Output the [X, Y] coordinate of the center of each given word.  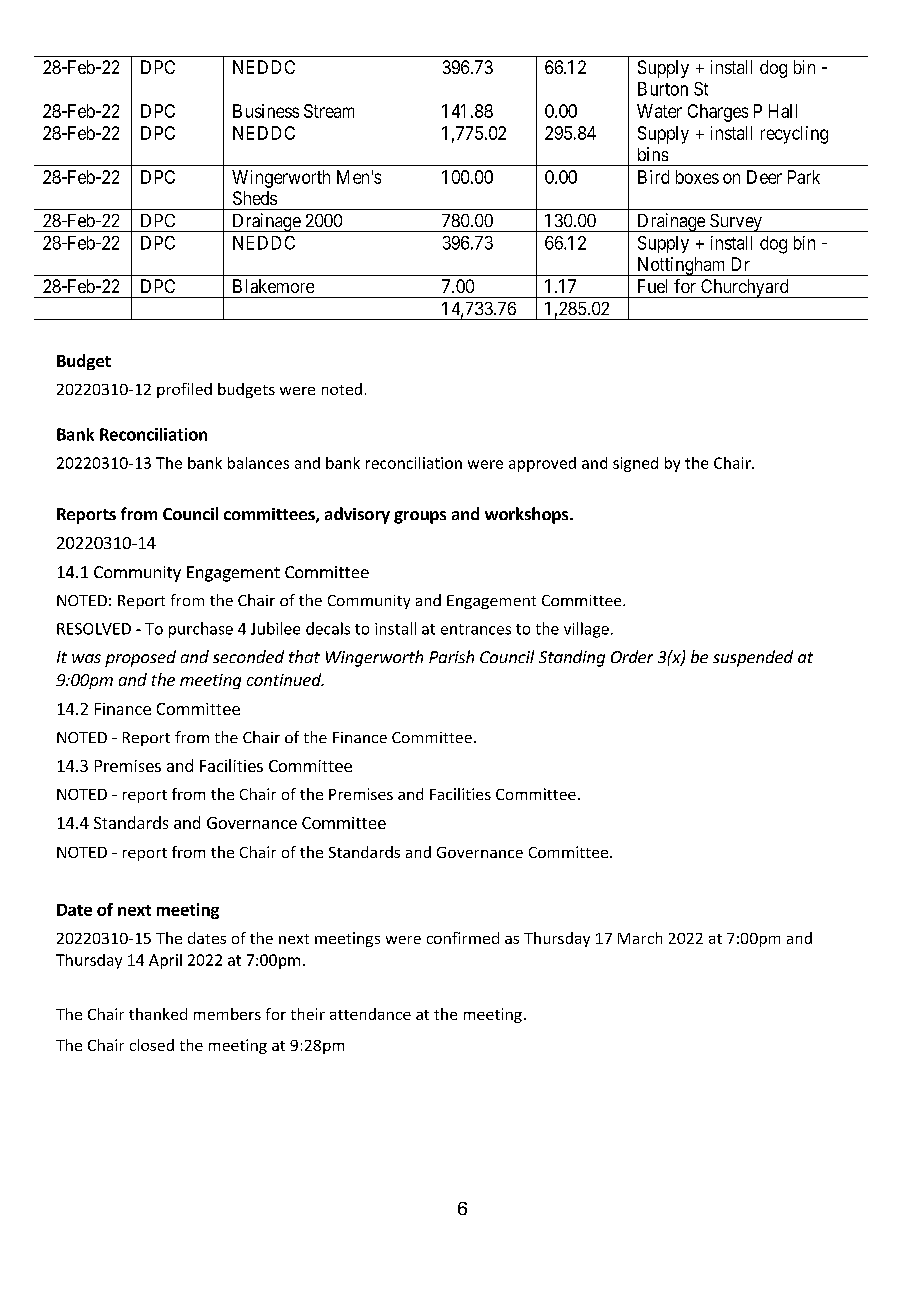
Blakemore [273, 286]
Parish [451, 656]
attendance [370, 1014]
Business [266, 111]
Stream [329, 111]
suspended [753, 658]
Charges [718, 113]
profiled [184, 390]
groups [420, 517]
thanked [158, 1014]
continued [285, 679]
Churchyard [745, 288]
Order [632, 656]
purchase [201, 630]
